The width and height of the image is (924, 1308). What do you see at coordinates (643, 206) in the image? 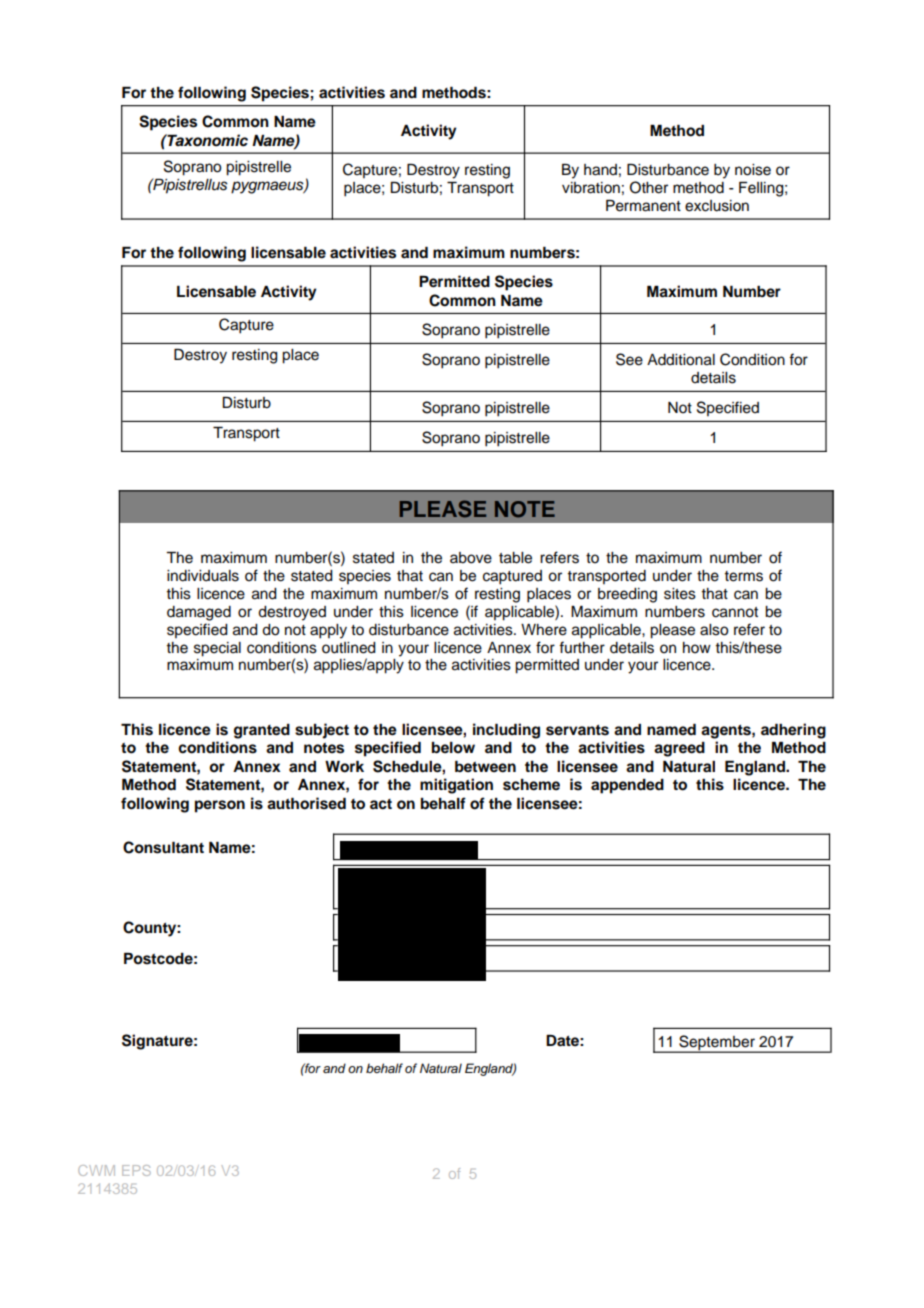
I see `Permanent` at bounding box center [643, 206].
